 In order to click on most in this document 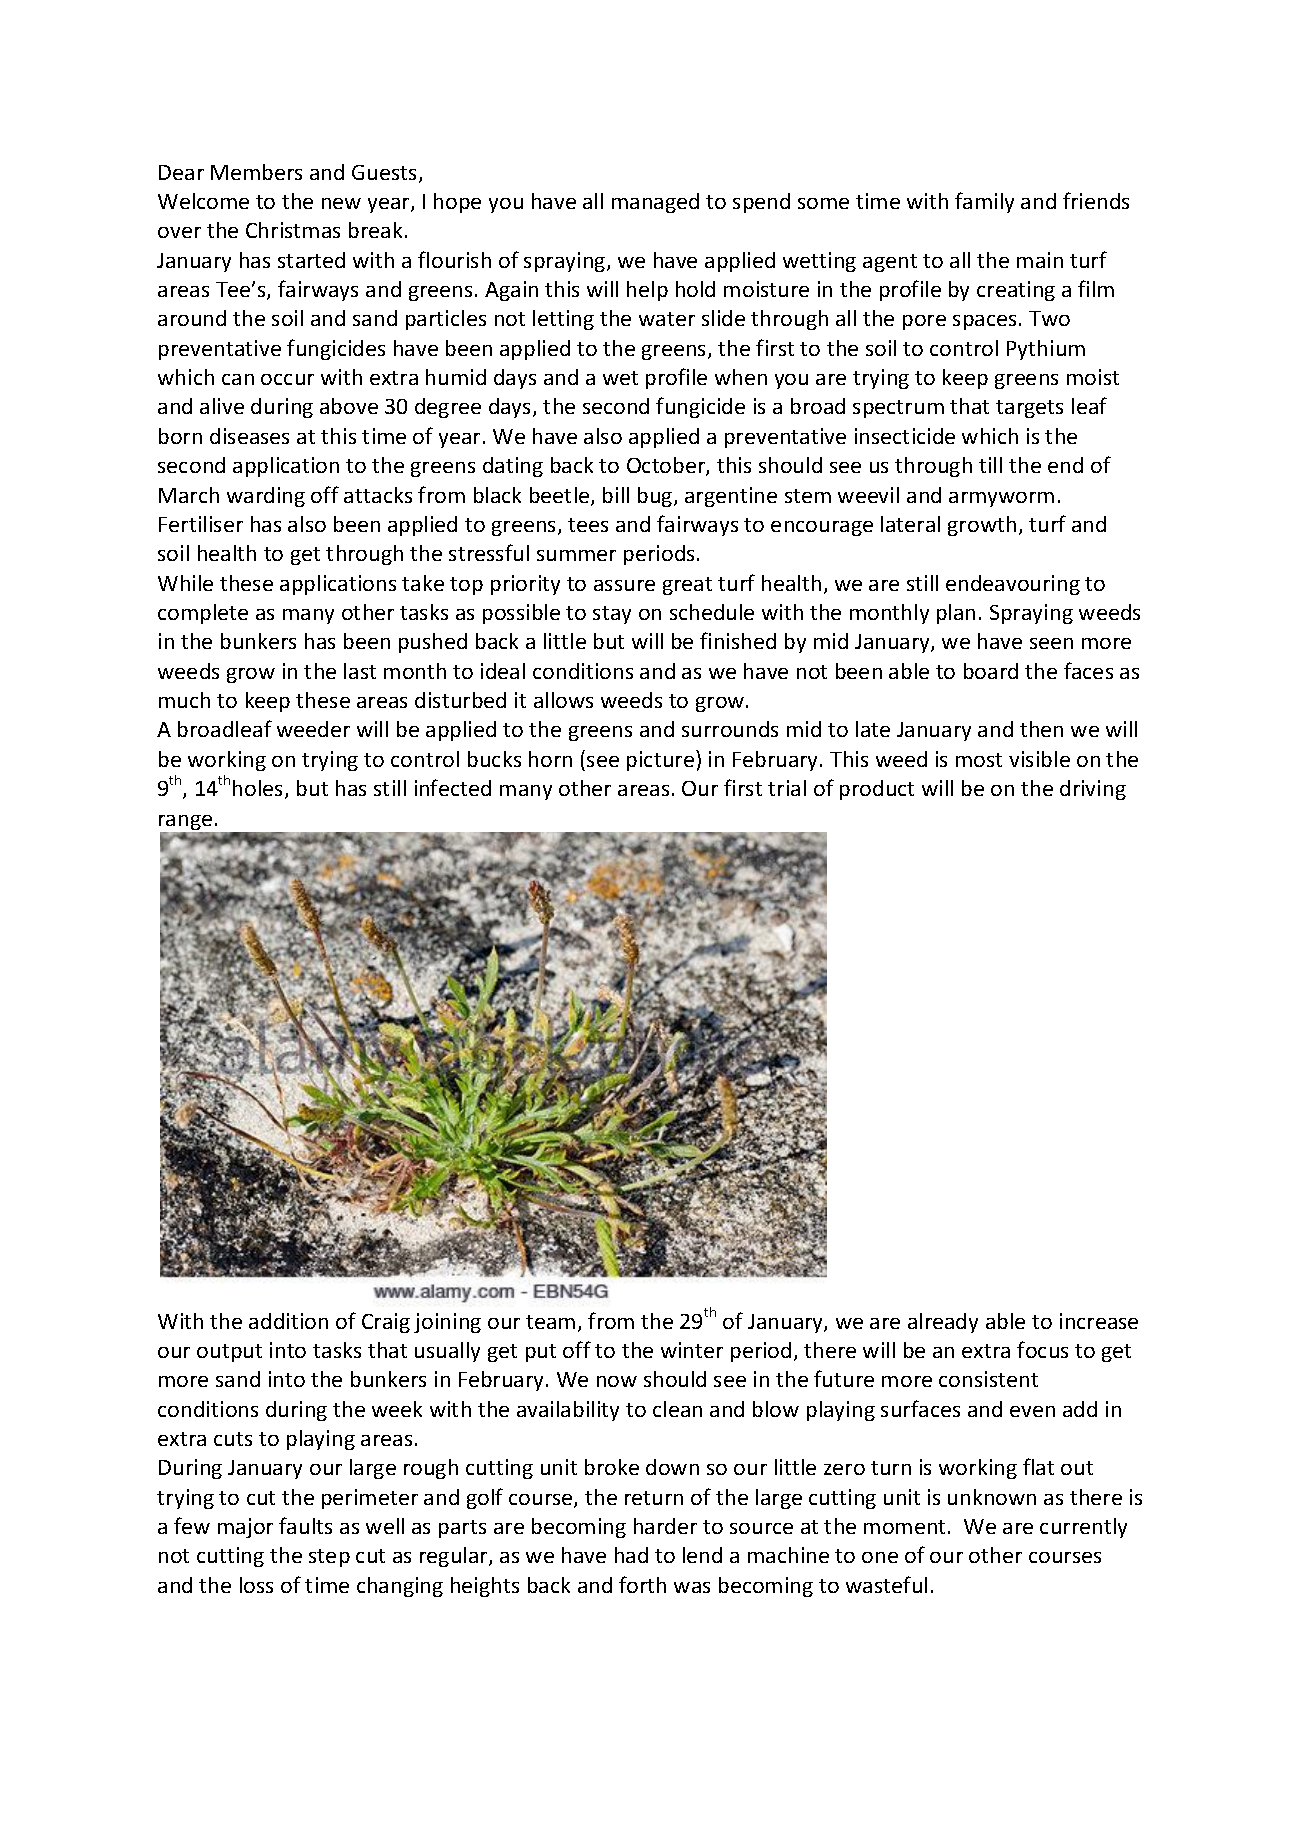, I will do `click(979, 760)`.
